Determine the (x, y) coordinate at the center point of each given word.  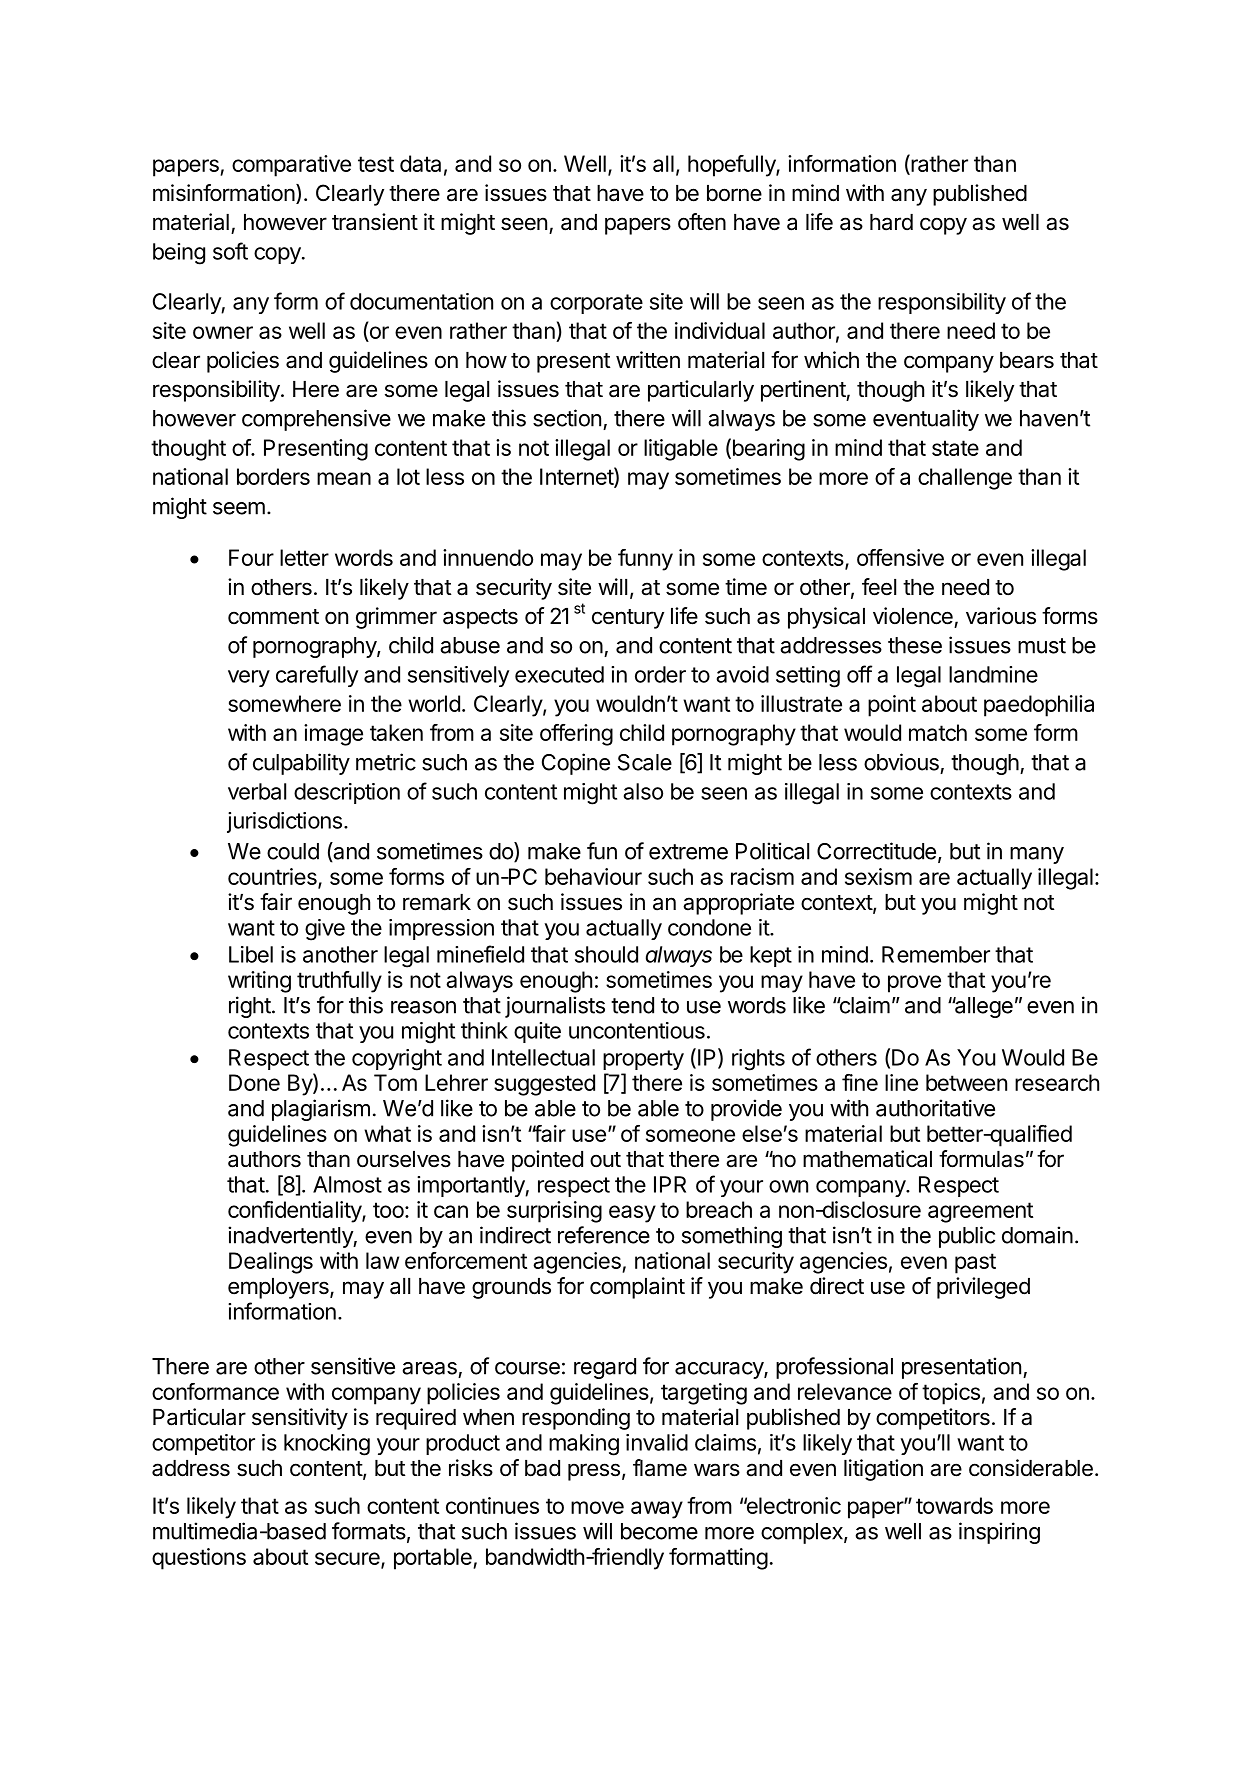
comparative (291, 166)
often (702, 222)
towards (954, 1505)
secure (348, 1560)
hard (891, 222)
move (597, 1507)
